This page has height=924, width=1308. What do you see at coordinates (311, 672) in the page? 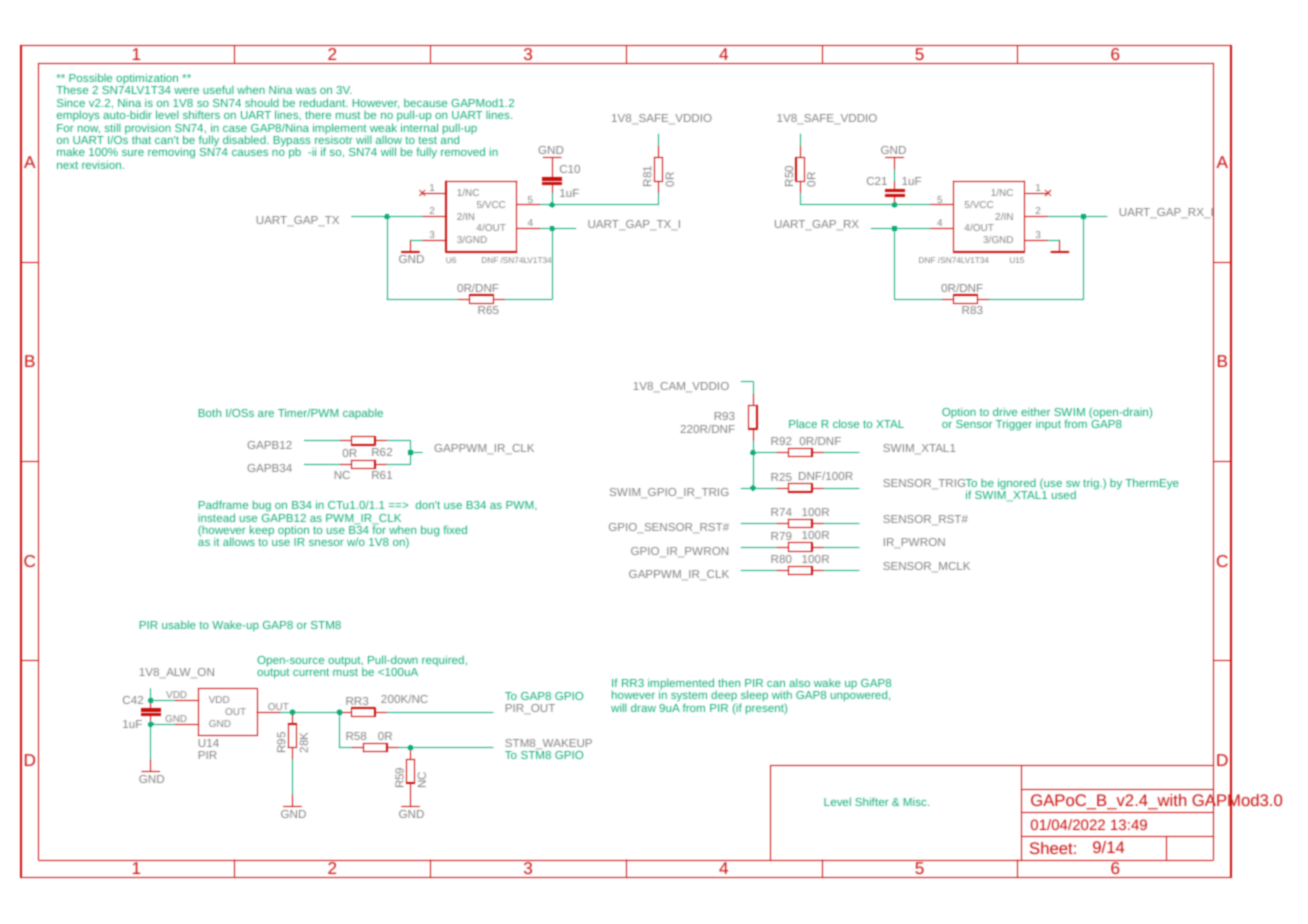
I see `current` at bounding box center [311, 672].
